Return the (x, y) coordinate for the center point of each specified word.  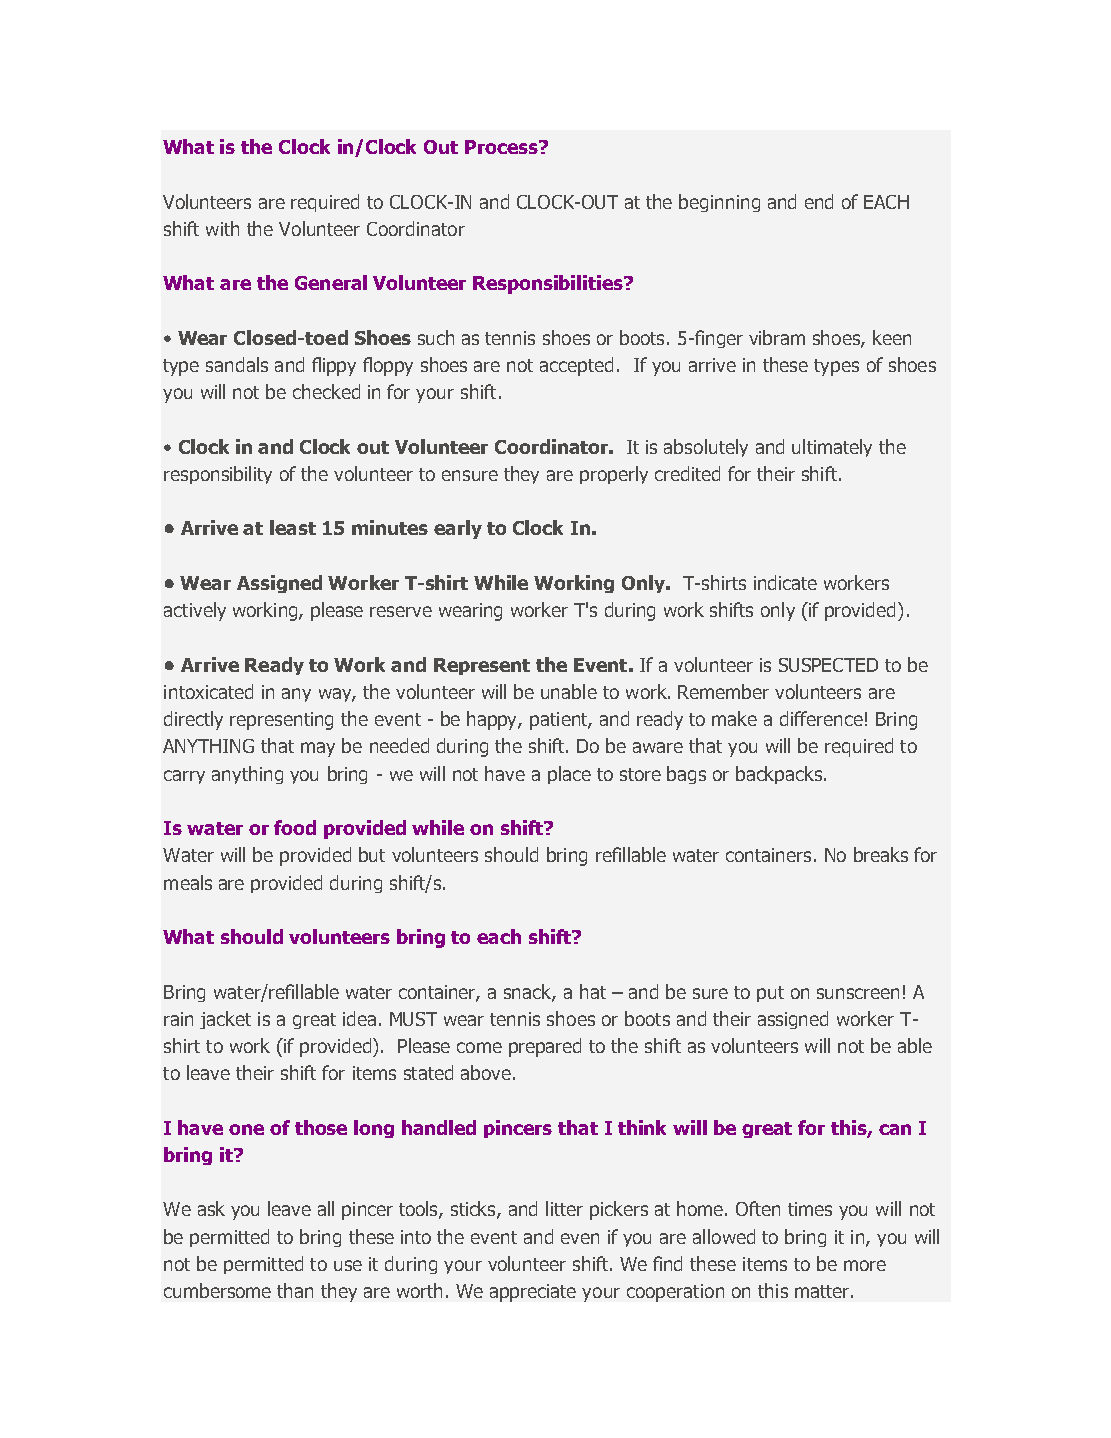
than (295, 1290)
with (222, 228)
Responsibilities (549, 284)
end (819, 201)
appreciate (533, 1293)
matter (822, 1291)
